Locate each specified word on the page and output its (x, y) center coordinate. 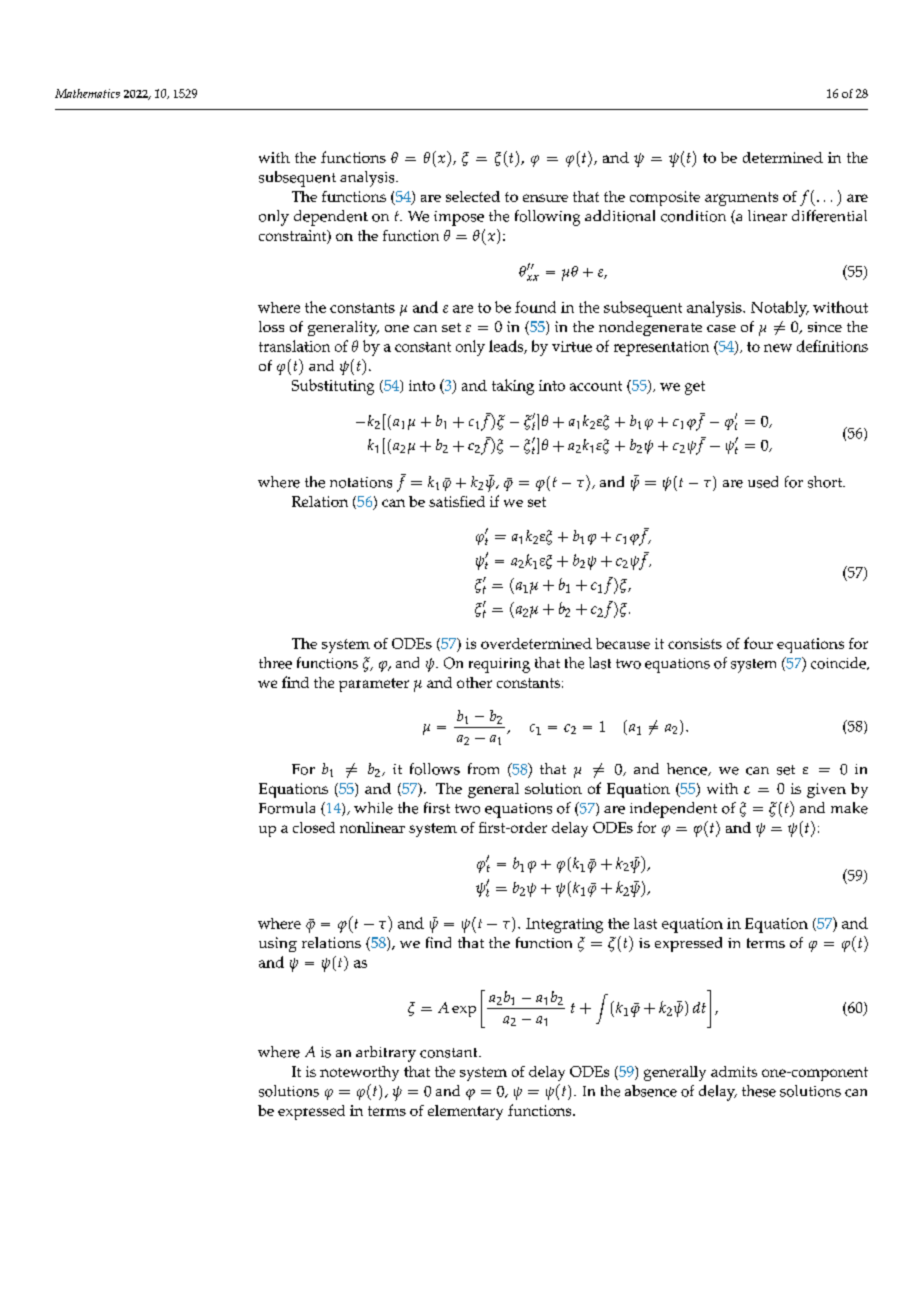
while (373, 808)
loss (271, 326)
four (758, 643)
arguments (741, 199)
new (778, 348)
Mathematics (87, 93)
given (826, 790)
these (759, 1091)
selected (473, 196)
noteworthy (359, 1073)
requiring (499, 665)
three (275, 663)
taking (513, 387)
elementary (465, 1112)
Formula (287, 808)
